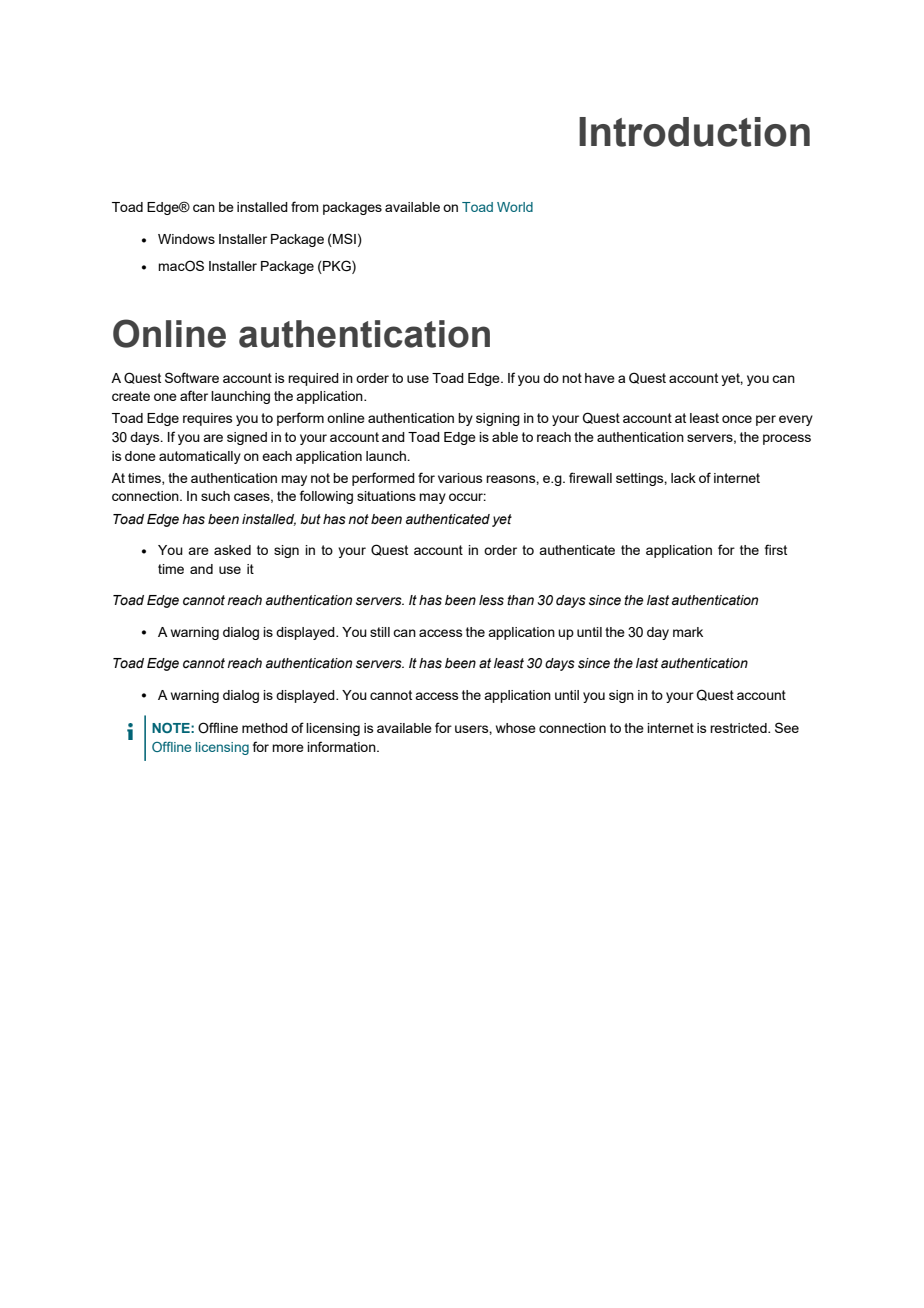  What do you see at coordinates (516, 728) in the screenshot?
I see `whose` at bounding box center [516, 728].
